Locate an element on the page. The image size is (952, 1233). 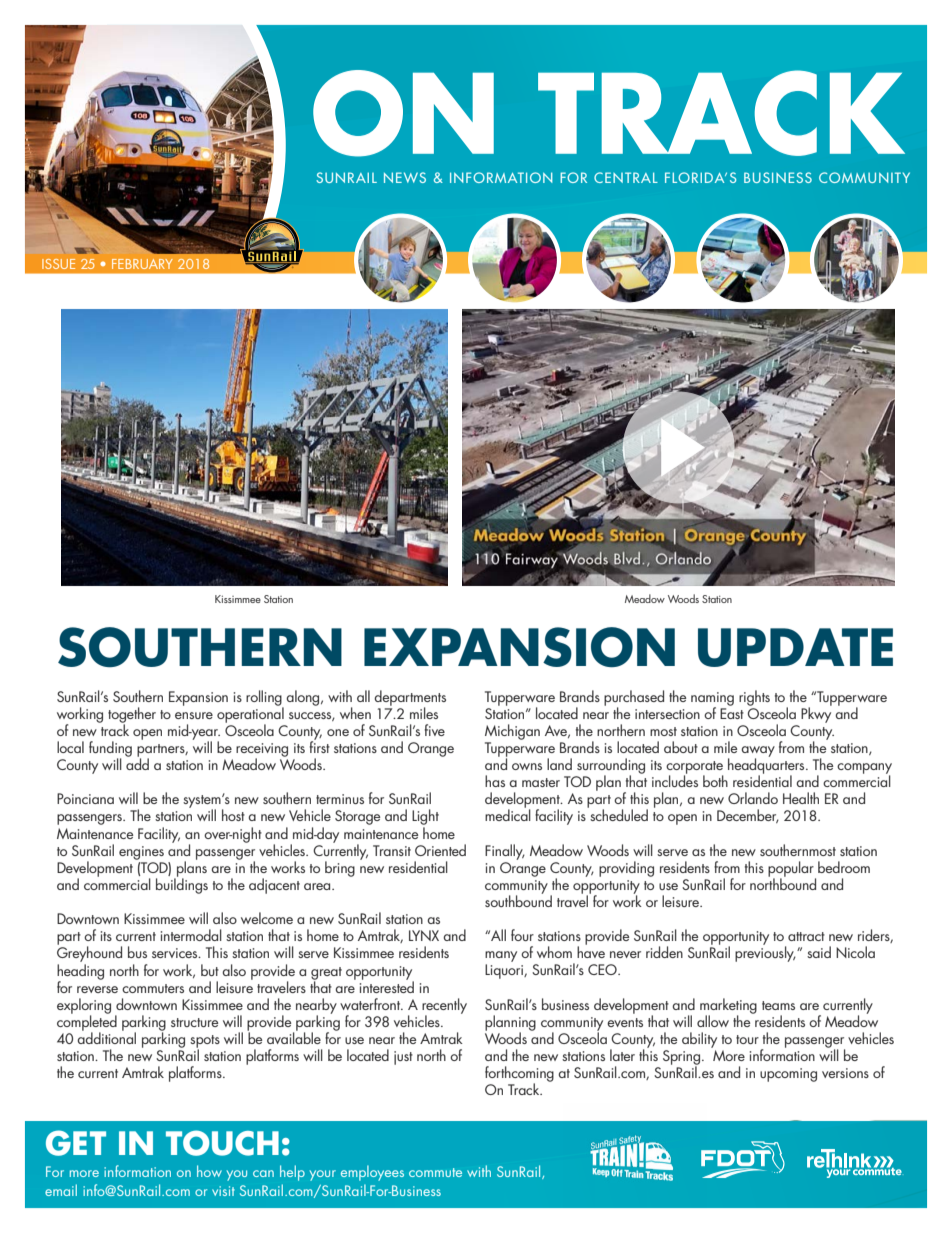
rights is located at coordinates (754, 698).
